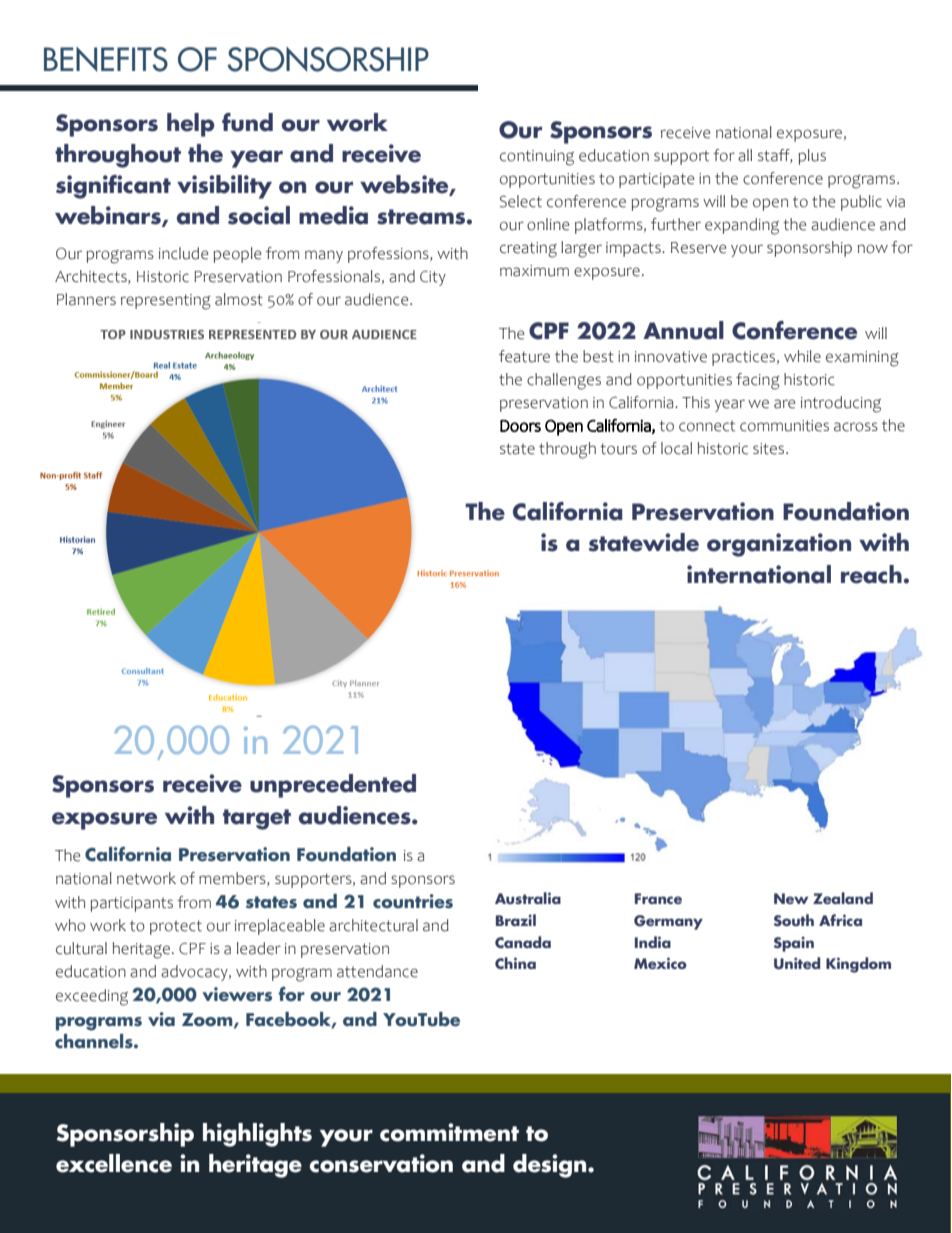 Image resolution: width=952 pixels, height=1233 pixels. What do you see at coordinates (333, 786) in the screenshot?
I see `unprecedented` at bounding box center [333, 786].
